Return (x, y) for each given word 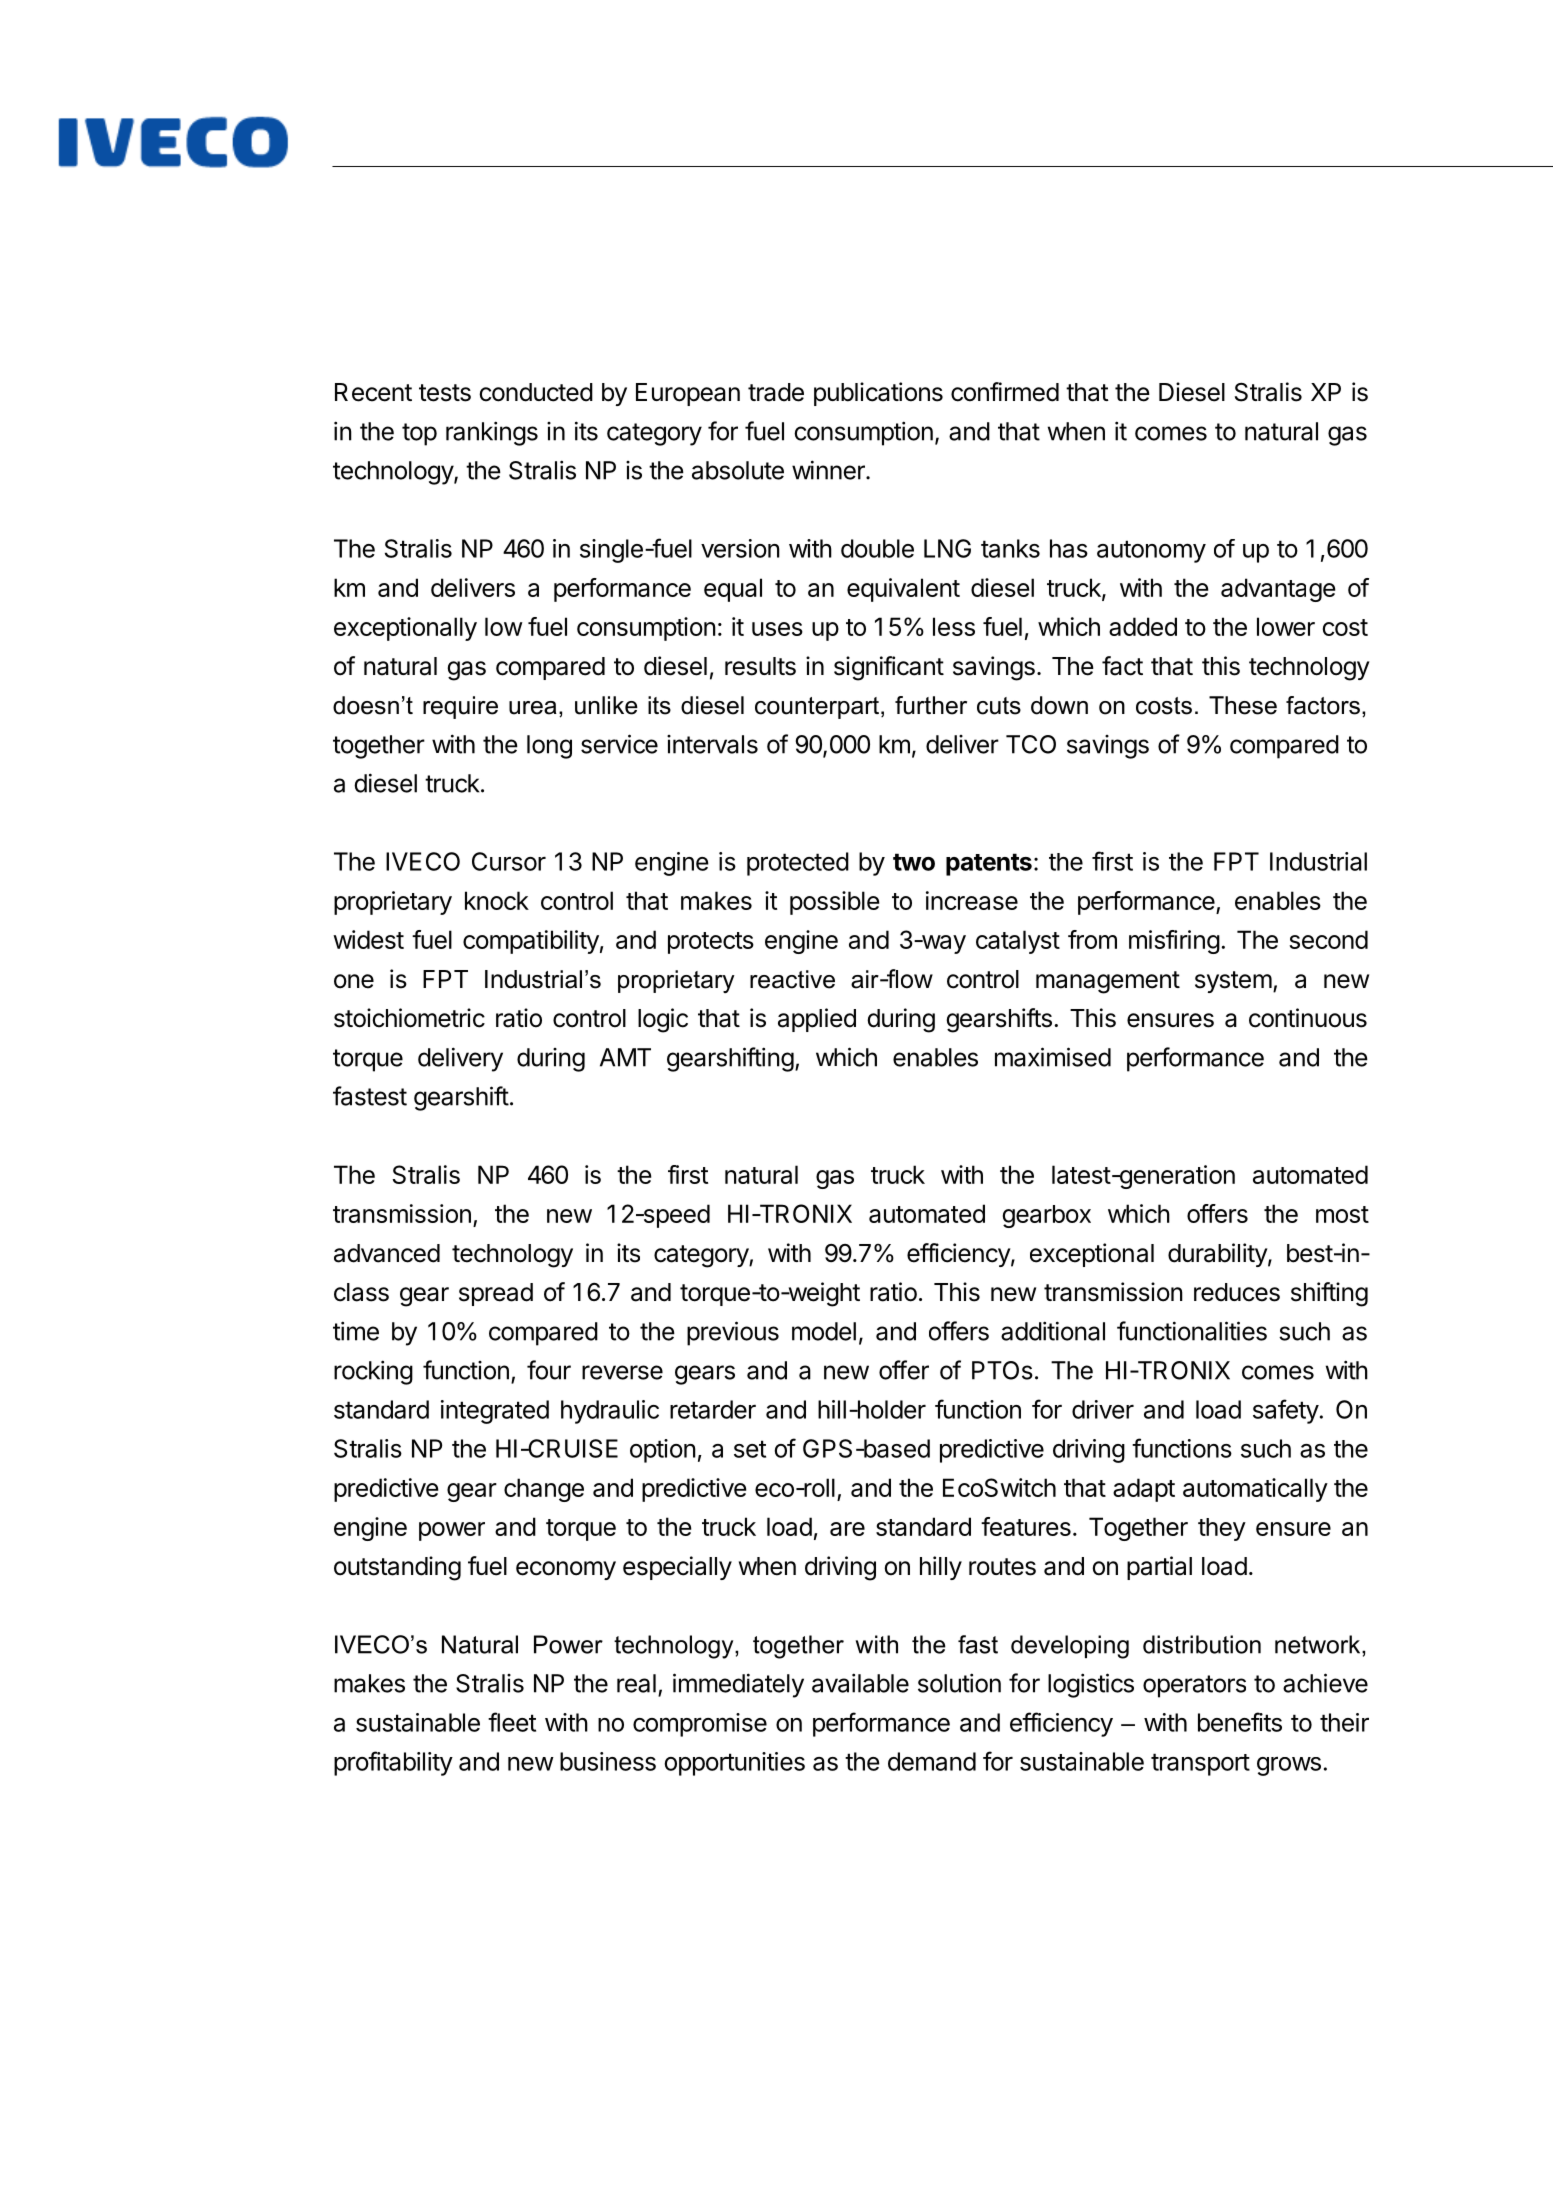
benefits (1240, 1722)
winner (829, 470)
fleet (512, 1722)
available (860, 1683)
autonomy (1151, 551)
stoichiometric (409, 1018)
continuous (1308, 1018)
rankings (492, 433)
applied (817, 1020)
